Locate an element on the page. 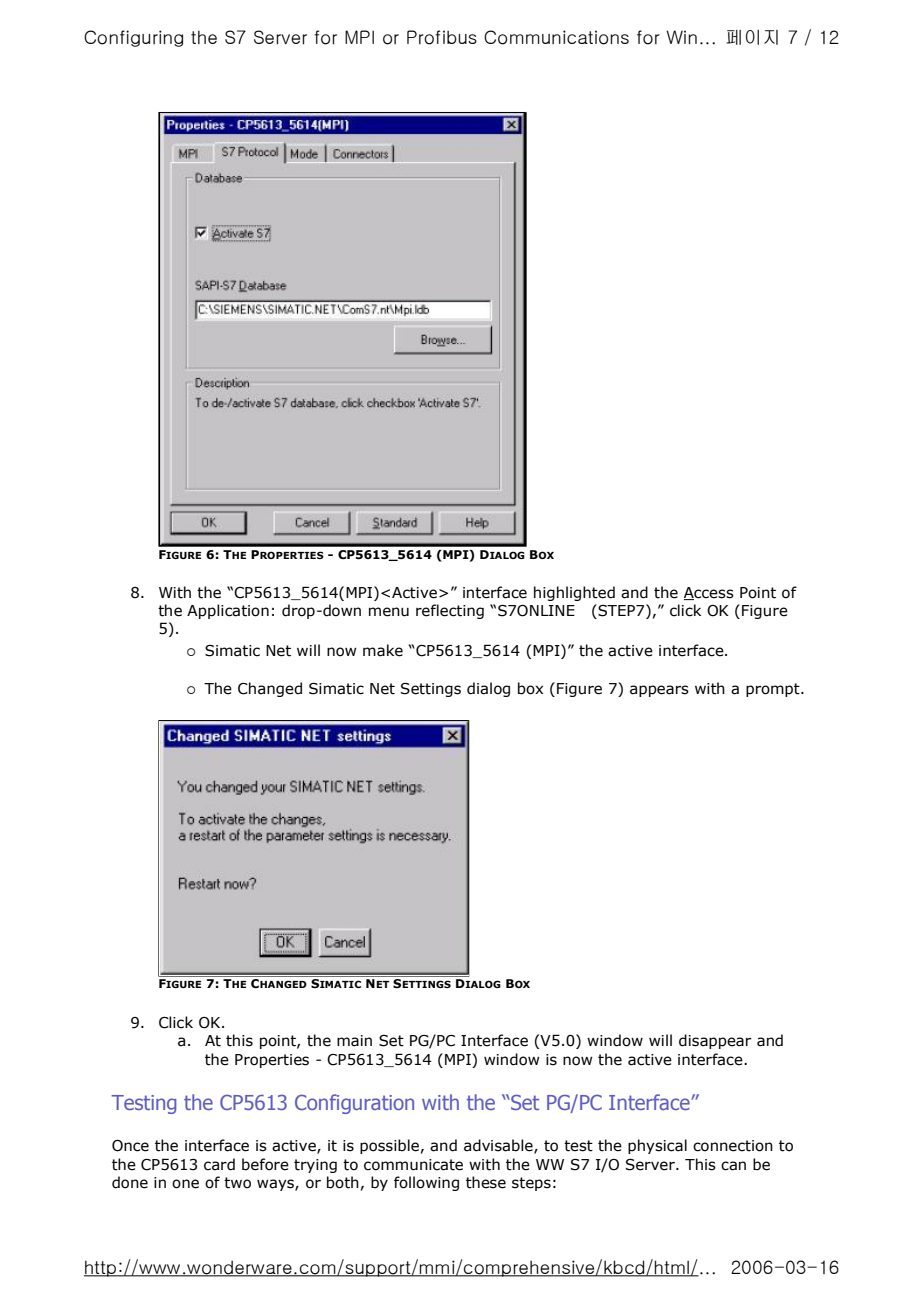 The width and height of the image is (924, 1308). Communications is located at coordinates (556, 37).
